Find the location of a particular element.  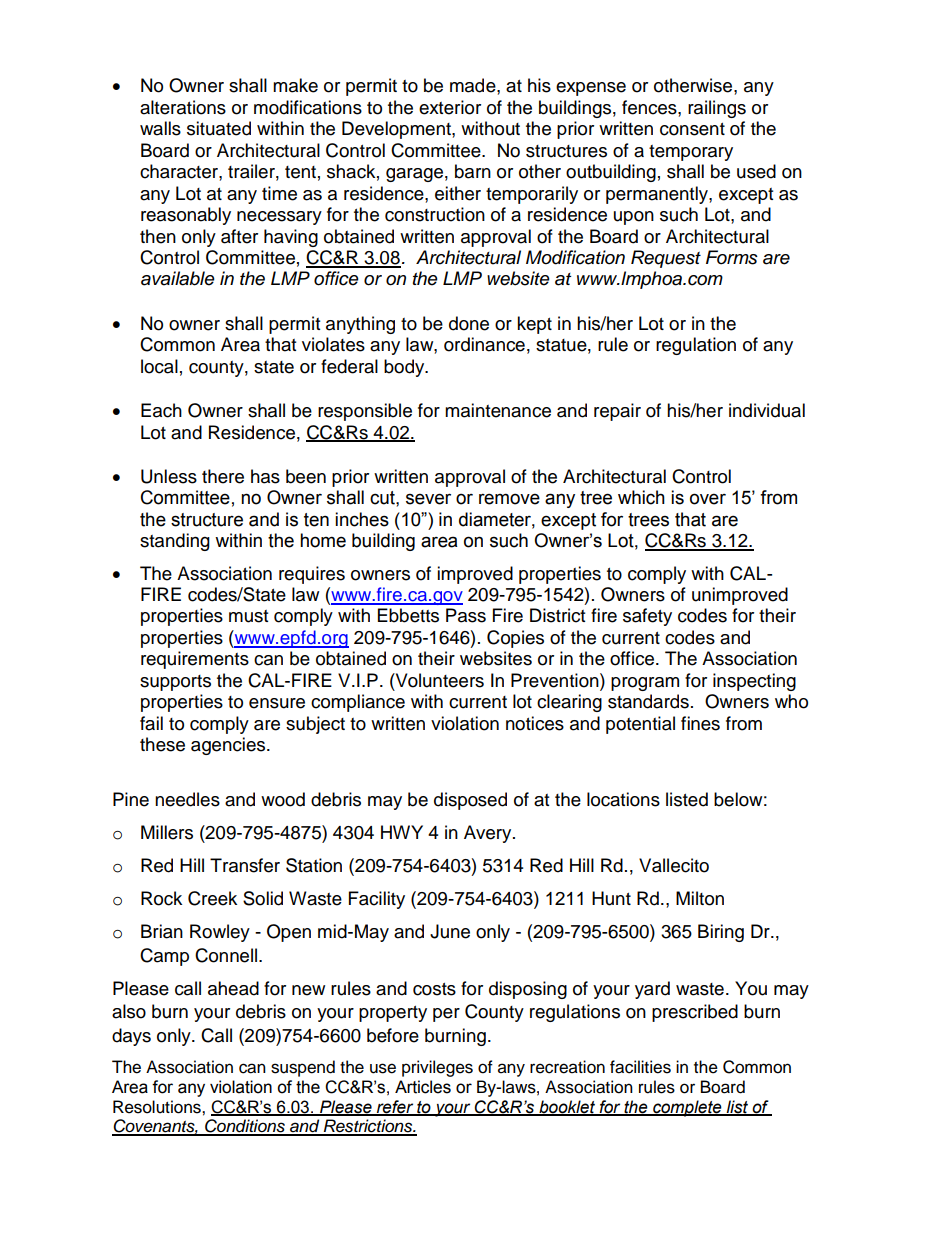

railings is located at coordinates (717, 109).
